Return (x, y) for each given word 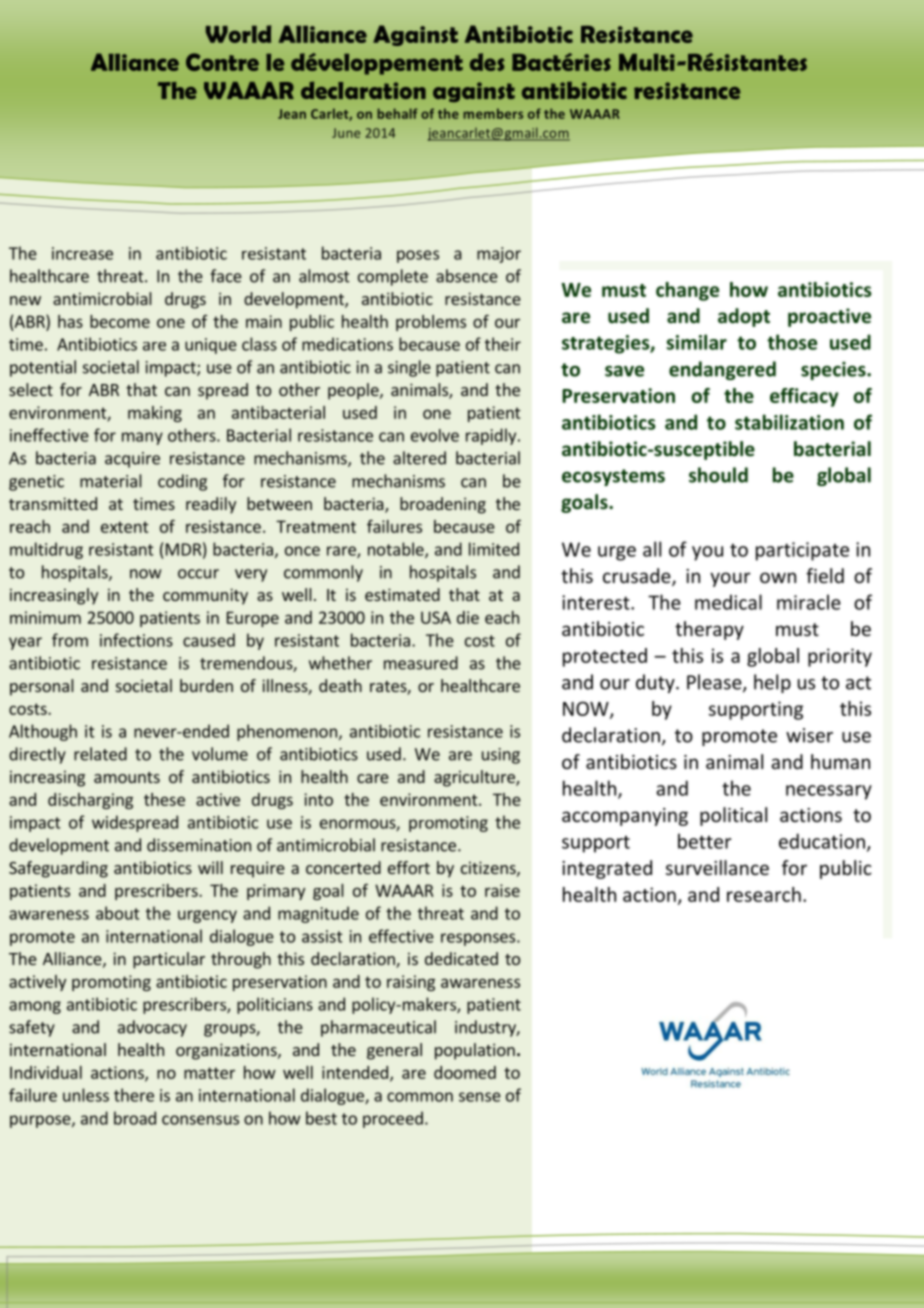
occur (198, 574)
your (730, 579)
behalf (397, 113)
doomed (465, 1072)
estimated (402, 594)
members (493, 113)
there (134, 1095)
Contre (222, 62)
